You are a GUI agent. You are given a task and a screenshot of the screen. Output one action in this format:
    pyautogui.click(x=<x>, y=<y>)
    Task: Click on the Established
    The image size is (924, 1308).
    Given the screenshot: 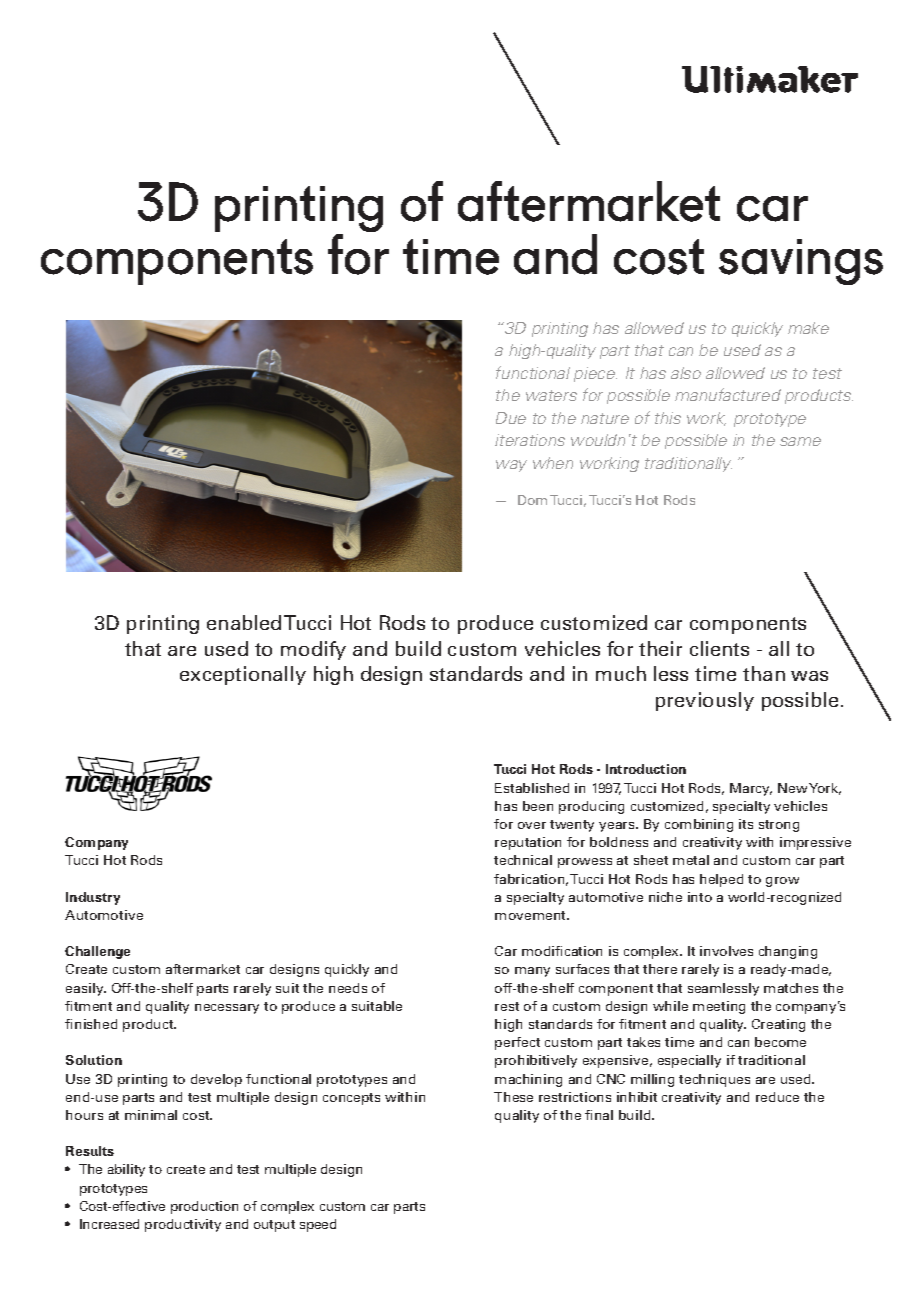 What is the action you would take?
    pyautogui.click(x=532, y=788)
